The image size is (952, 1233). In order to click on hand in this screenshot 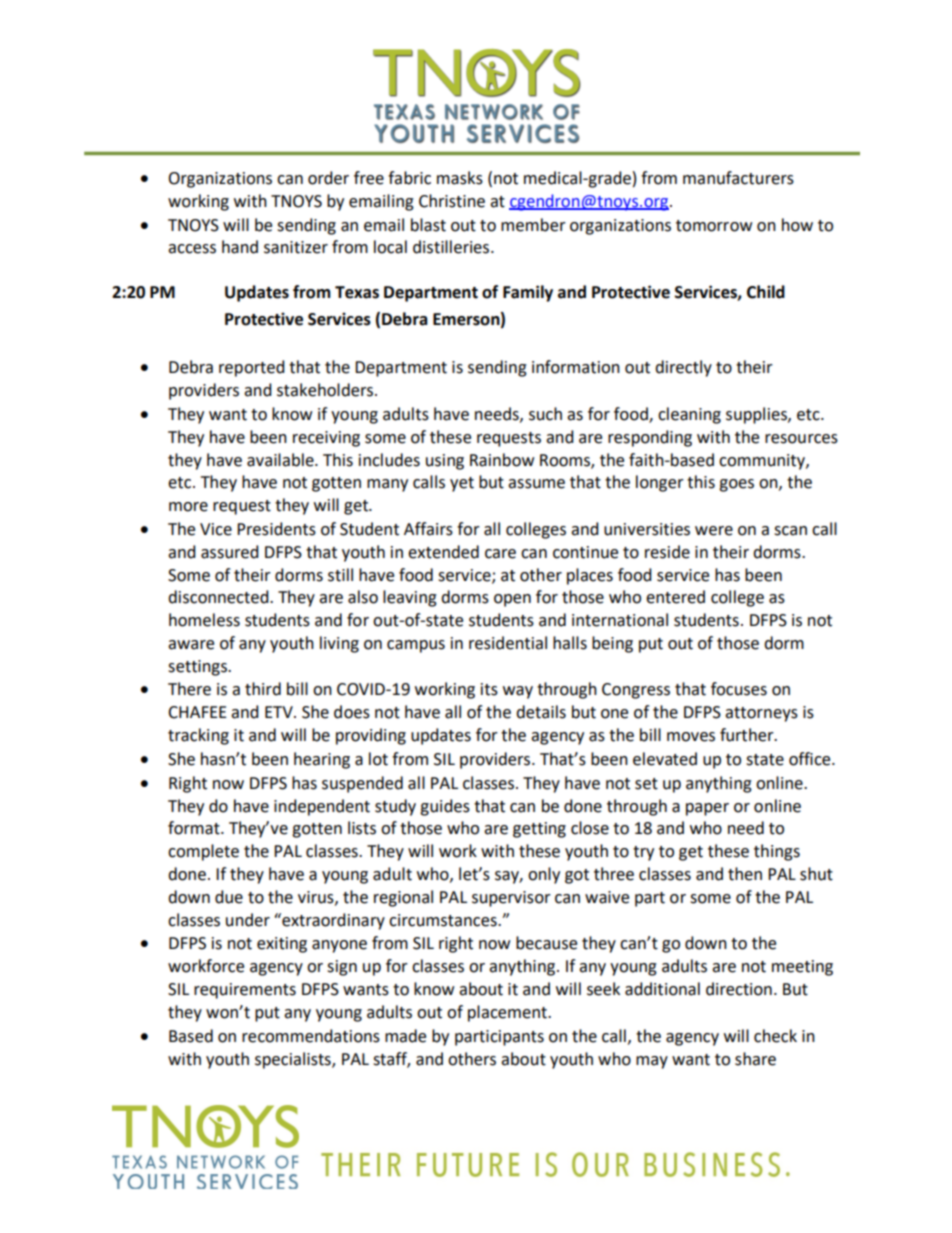, I will do `click(240, 247)`.
